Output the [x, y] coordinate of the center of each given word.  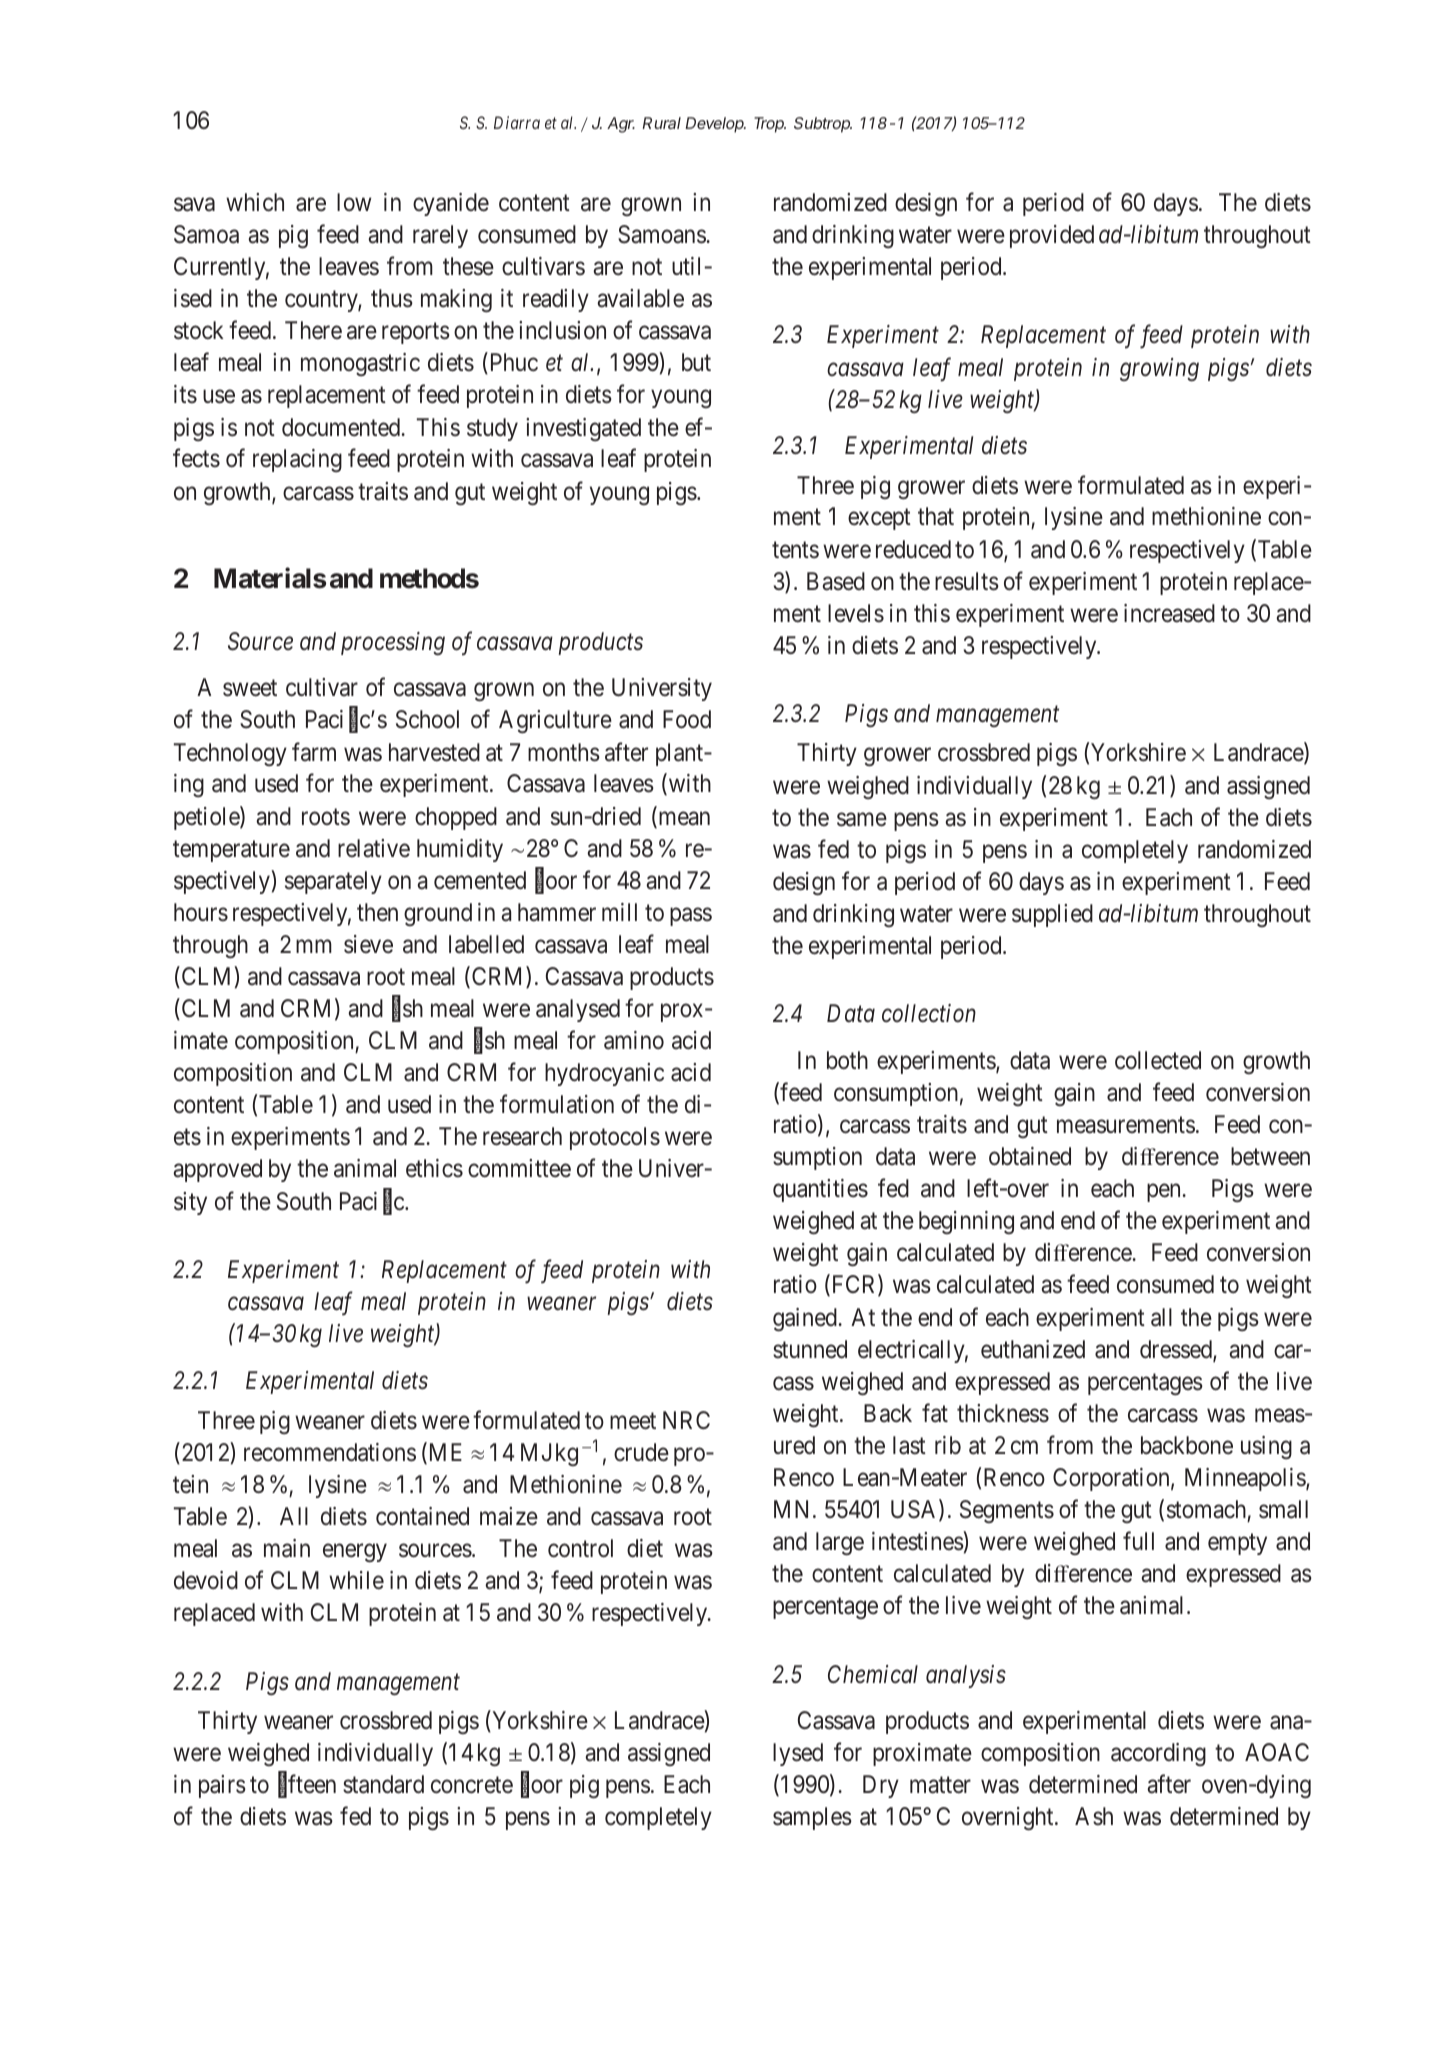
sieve [368, 944]
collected [1158, 1060]
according [1158, 1754]
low [354, 202]
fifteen [307, 1785]
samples [812, 1818]
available [640, 298]
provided [1052, 236]
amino [634, 1040]
